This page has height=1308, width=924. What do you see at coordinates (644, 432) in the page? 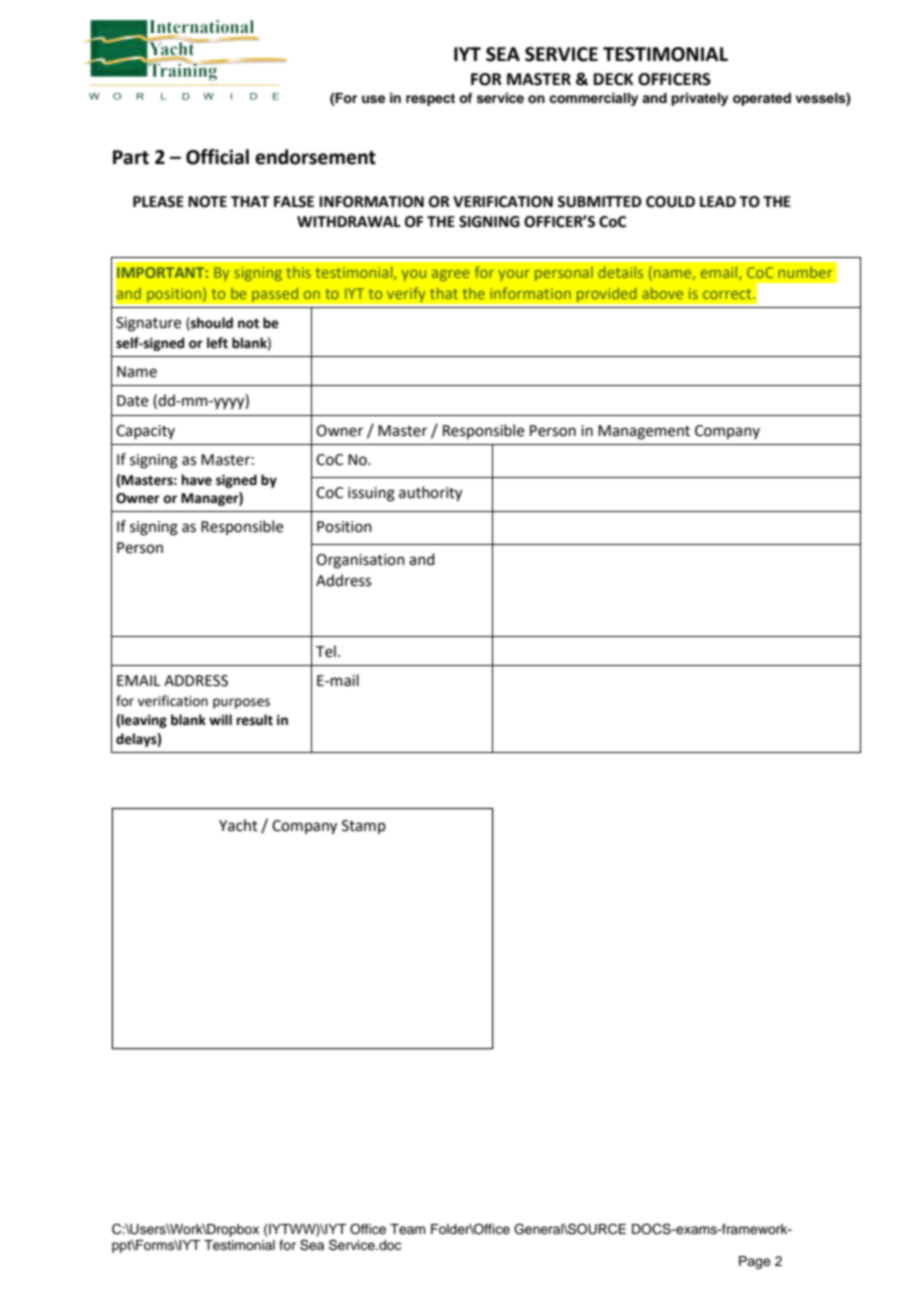
I see `Management` at bounding box center [644, 432].
